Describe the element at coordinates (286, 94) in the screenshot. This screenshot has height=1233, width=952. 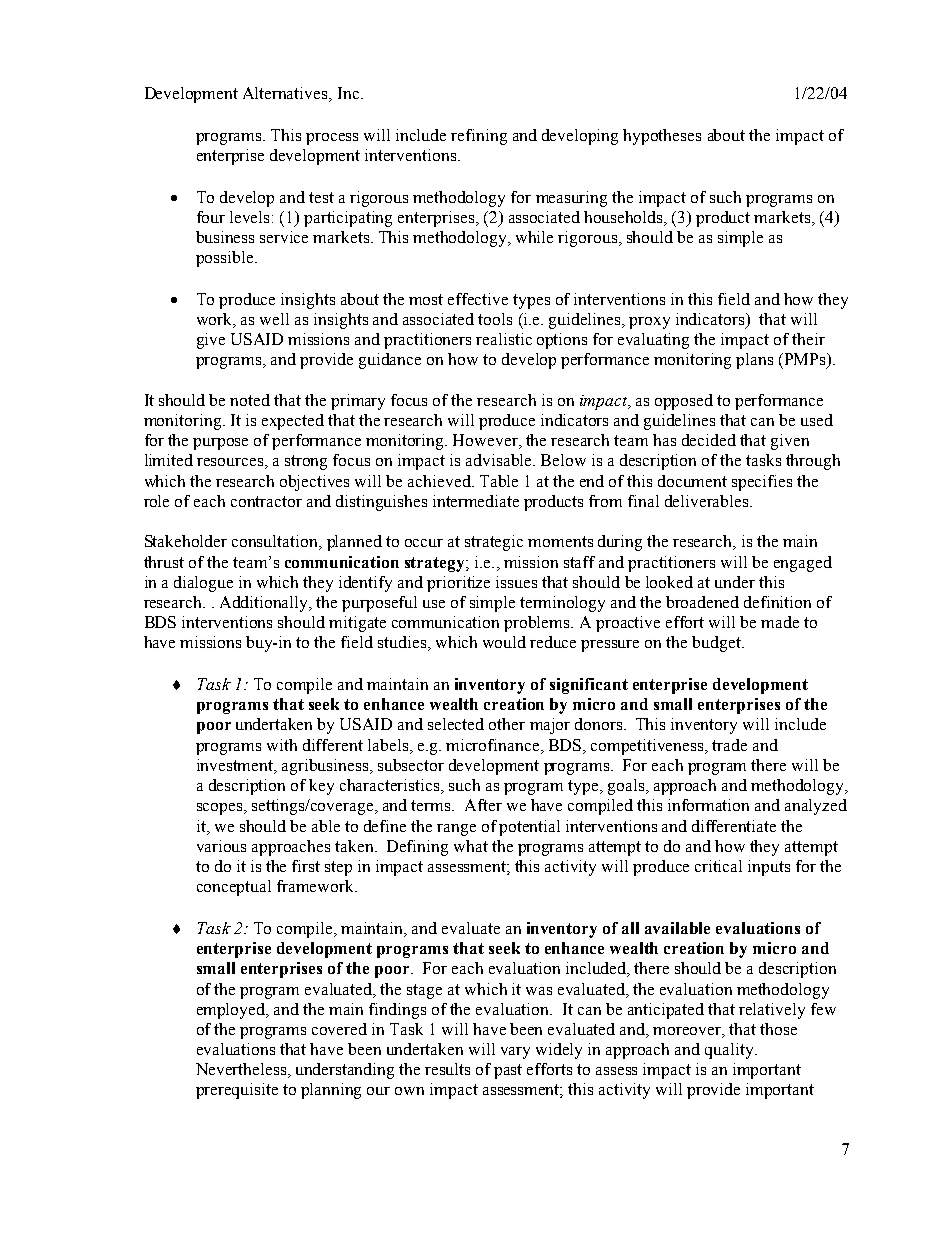
I see `Alternatives` at that location.
